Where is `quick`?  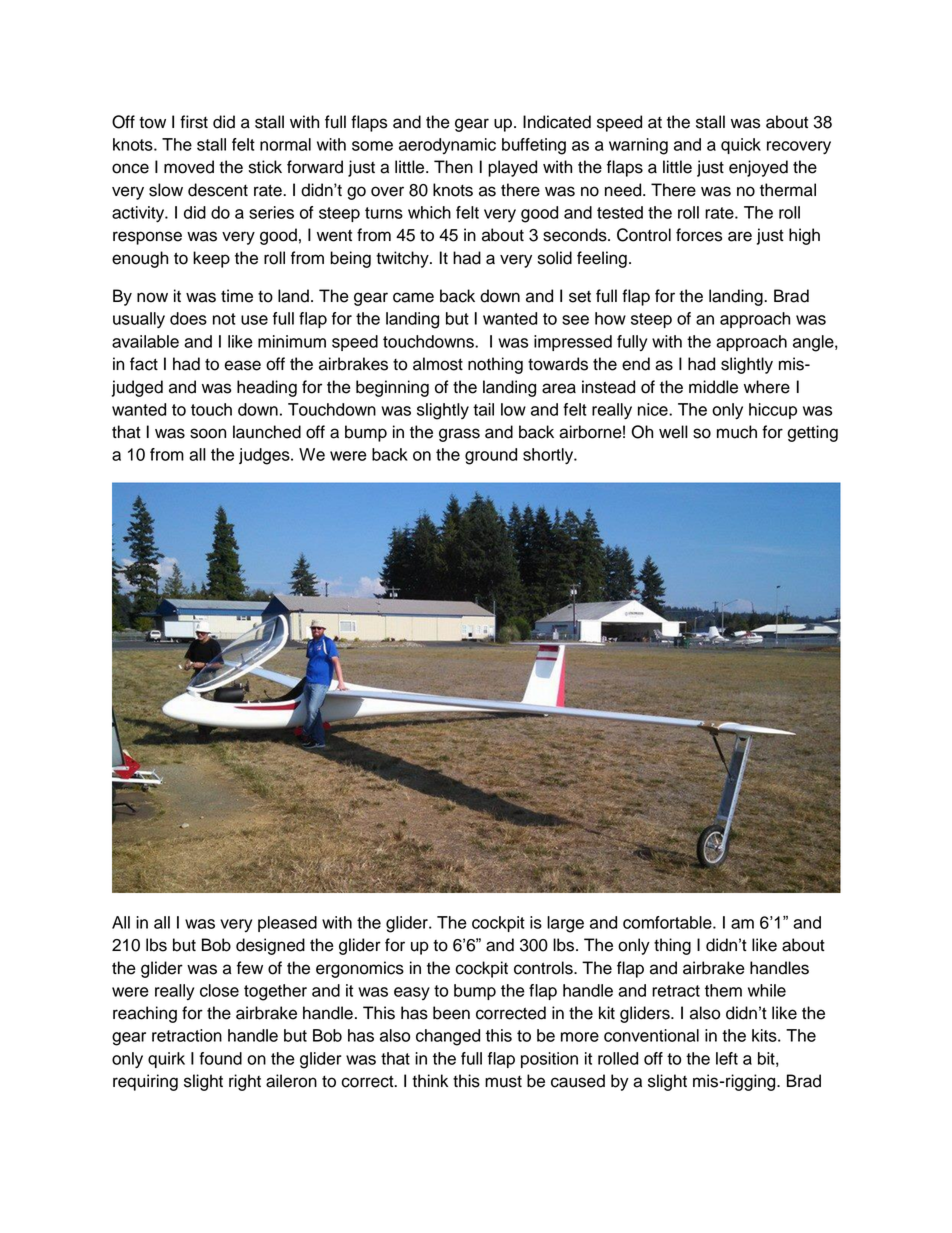
quick is located at coordinates (741, 146).
